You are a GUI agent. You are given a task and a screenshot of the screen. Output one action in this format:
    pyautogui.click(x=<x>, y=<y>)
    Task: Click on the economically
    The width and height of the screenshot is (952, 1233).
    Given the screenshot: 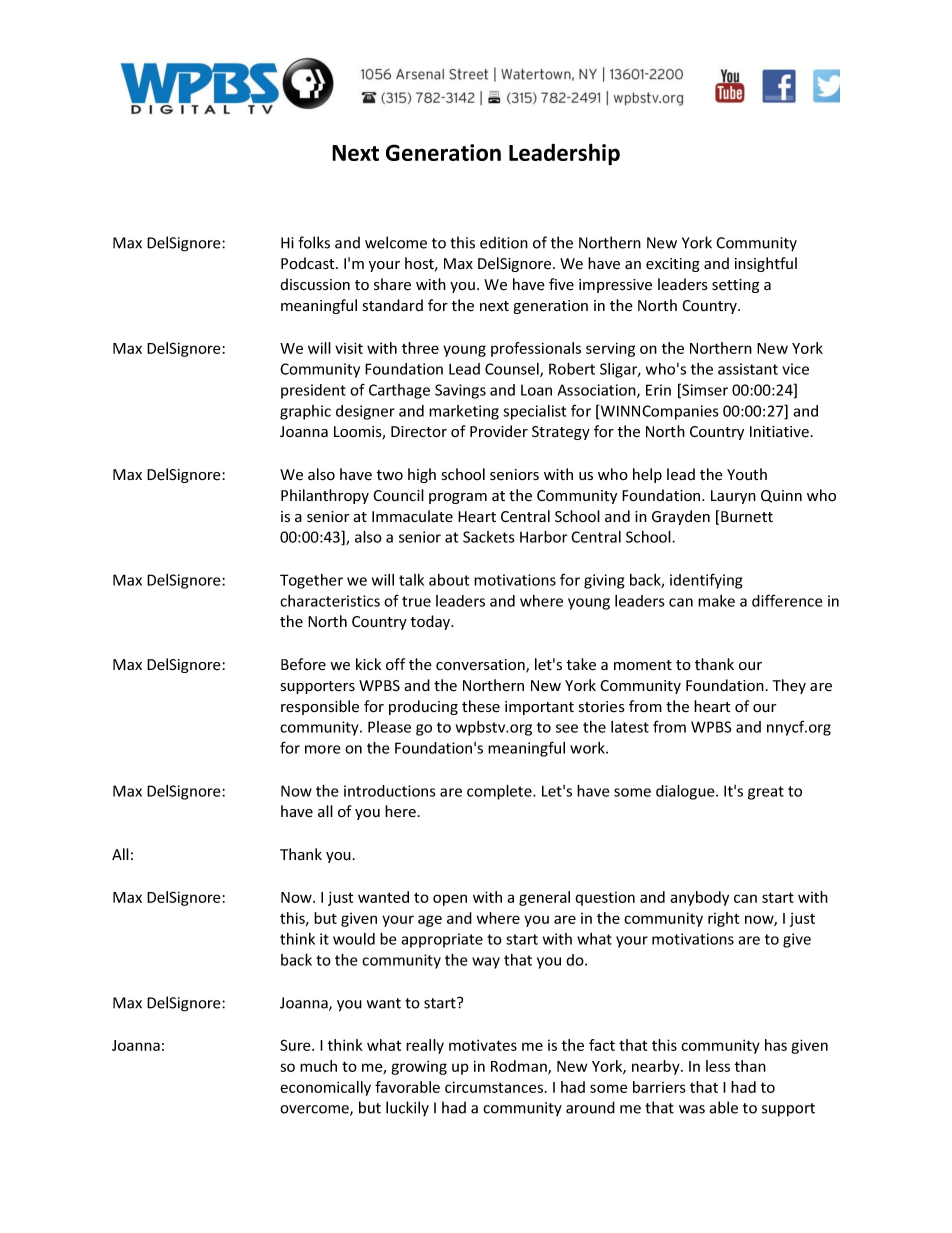 What is the action you would take?
    pyautogui.click(x=325, y=1088)
